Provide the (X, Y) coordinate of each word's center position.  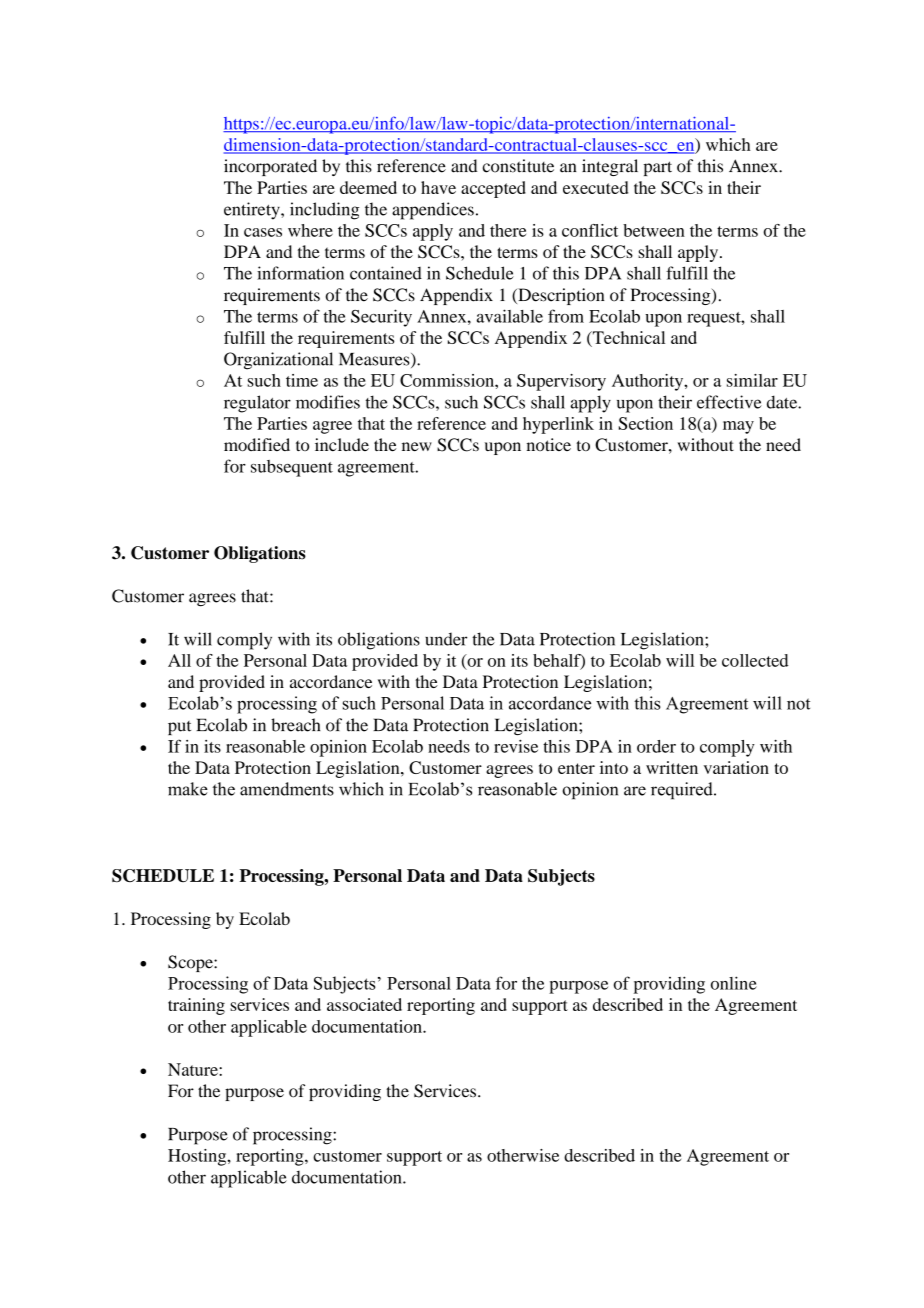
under (446, 639)
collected (755, 660)
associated (364, 1004)
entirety (253, 211)
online (734, 983)
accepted (493, 189)
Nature (194, 1069)
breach (295, 725)
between (654, 230)
